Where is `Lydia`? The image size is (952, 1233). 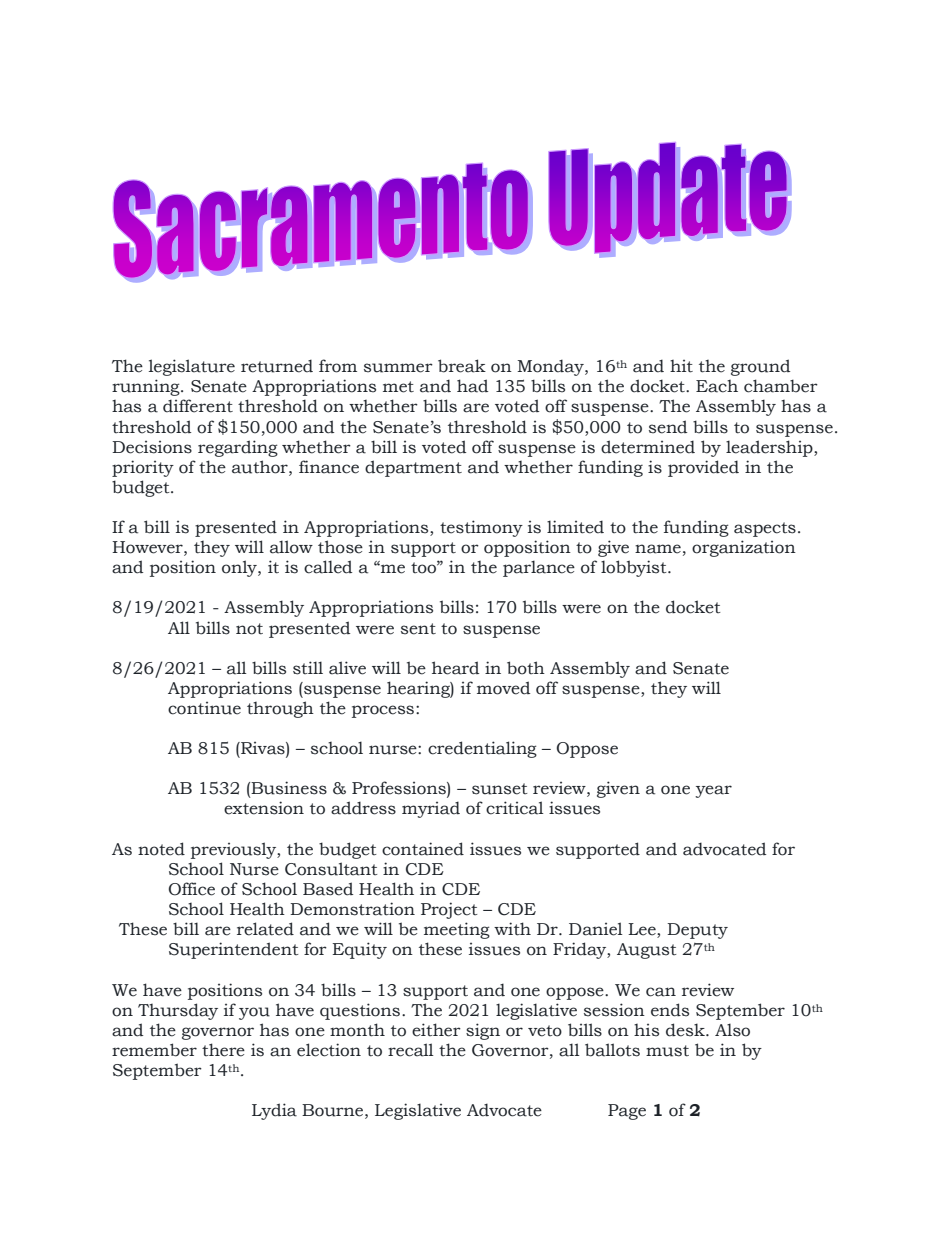
Lydia is located at coordinates (274, 1111).
